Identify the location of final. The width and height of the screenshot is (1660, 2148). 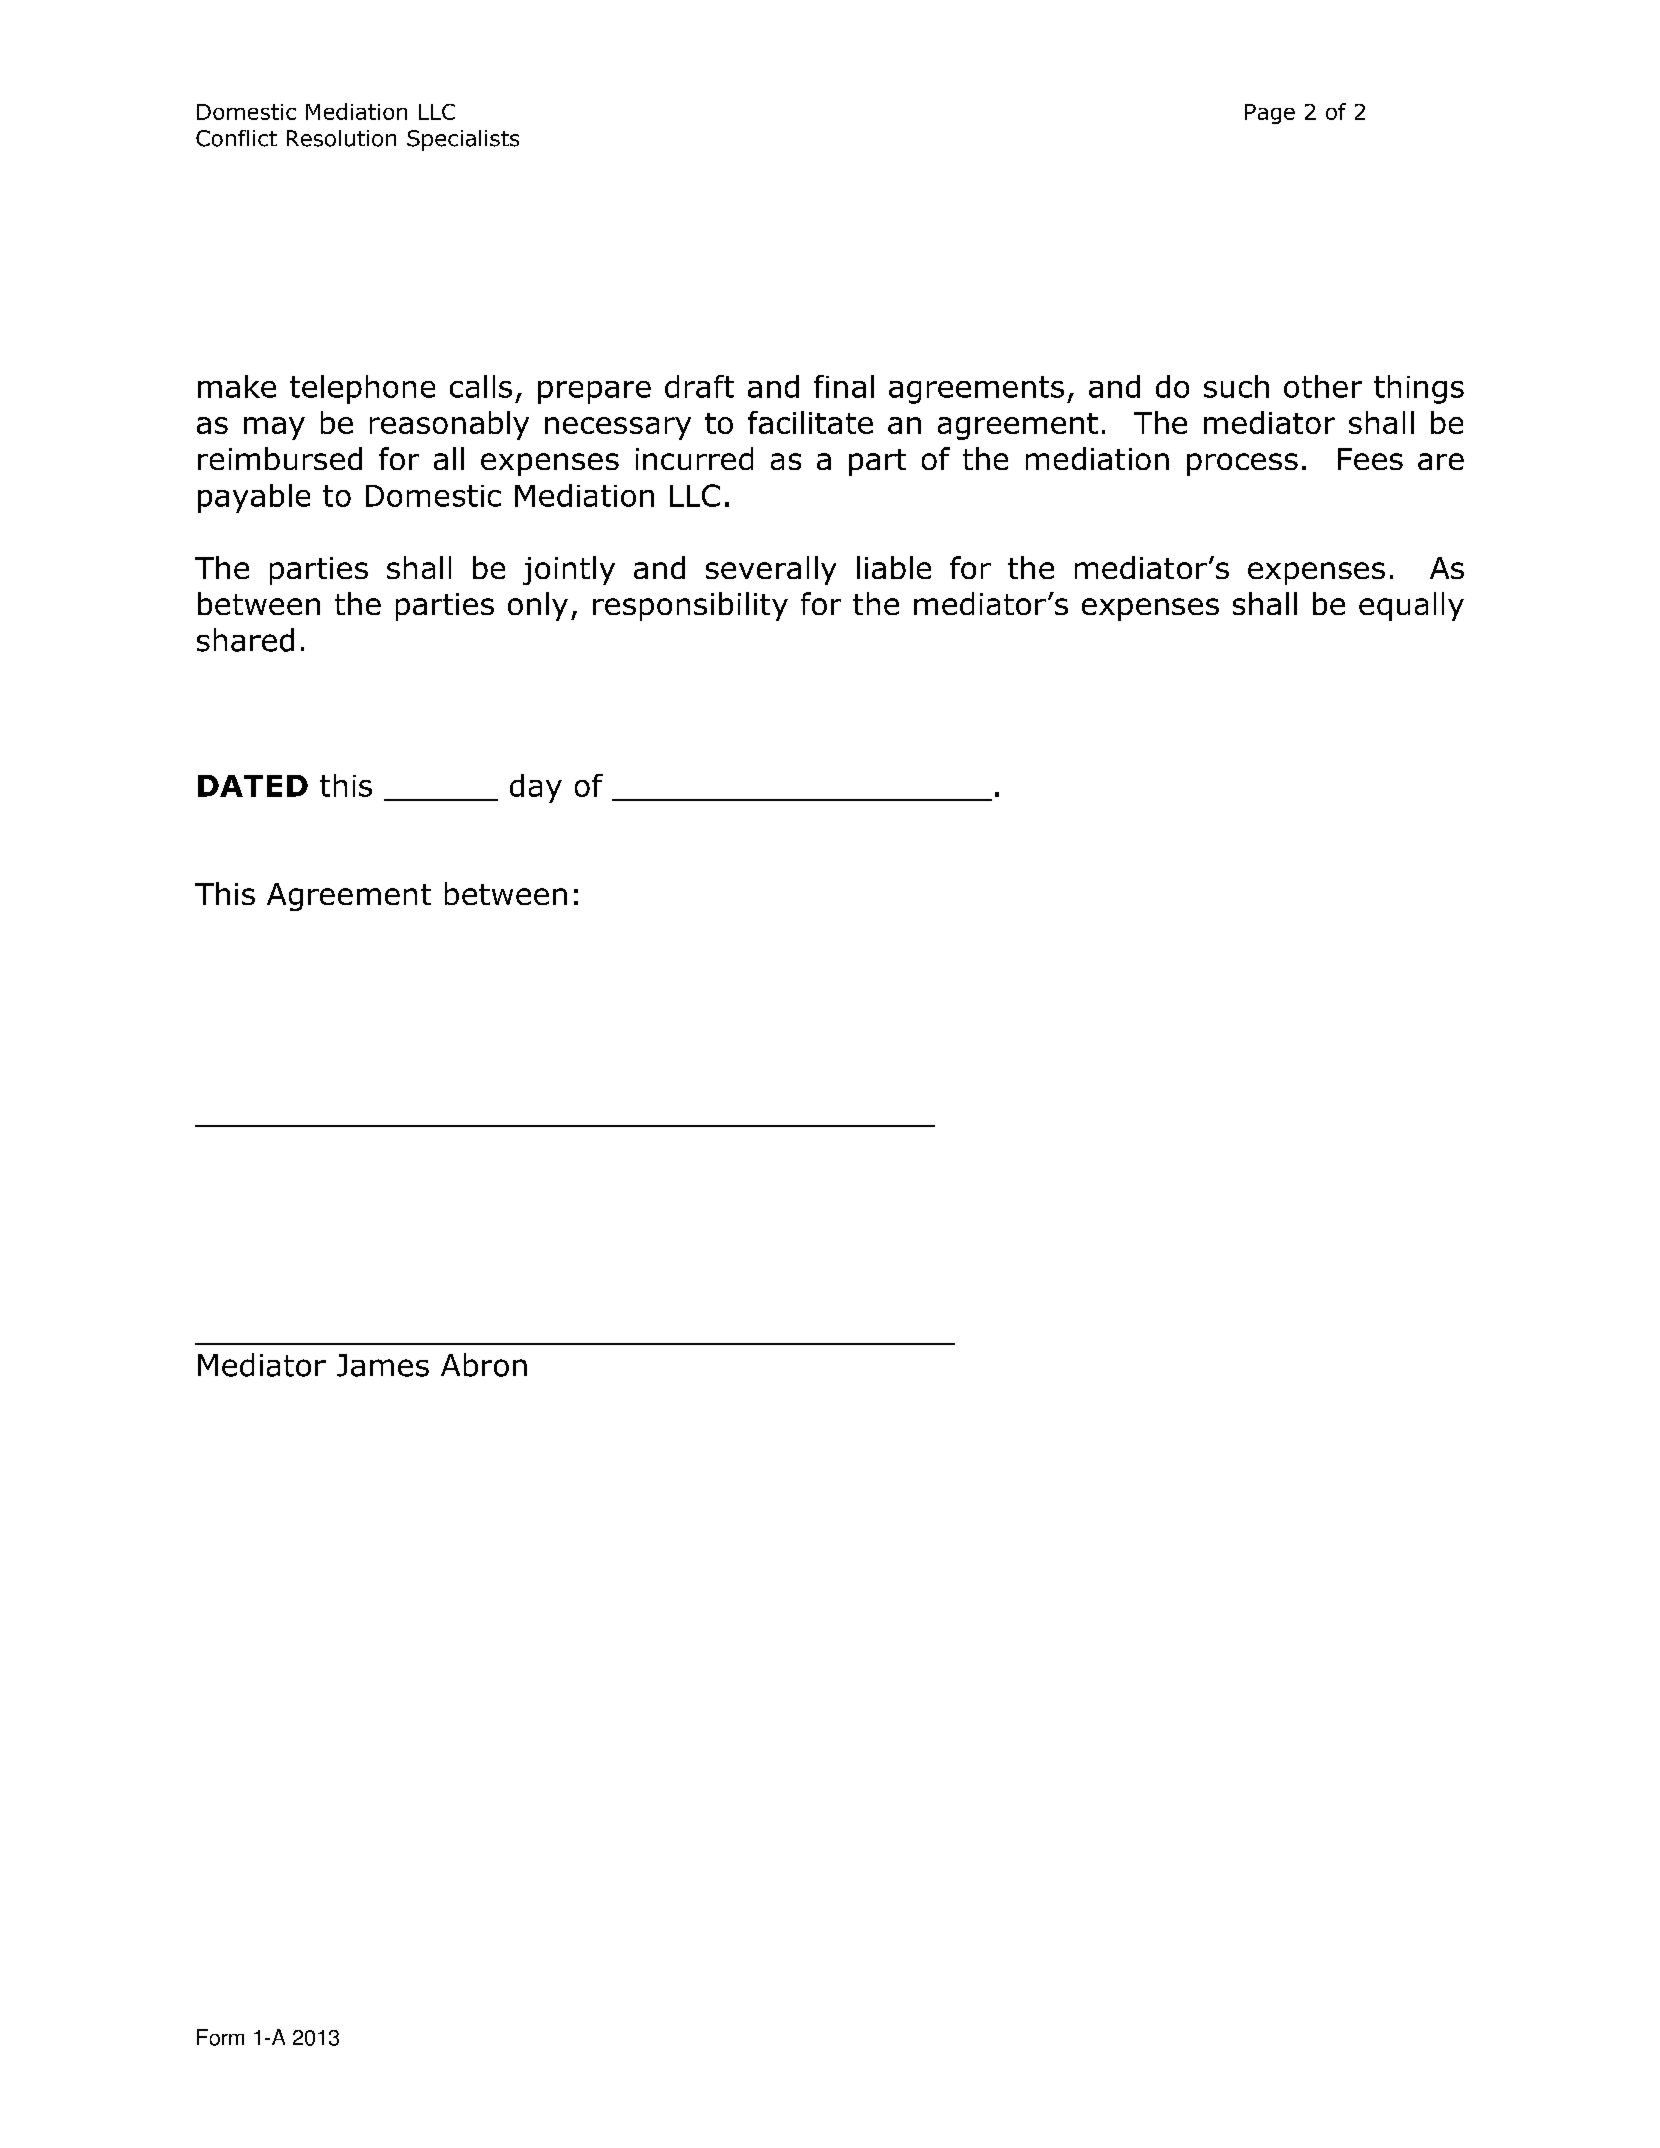
(844, 386).
